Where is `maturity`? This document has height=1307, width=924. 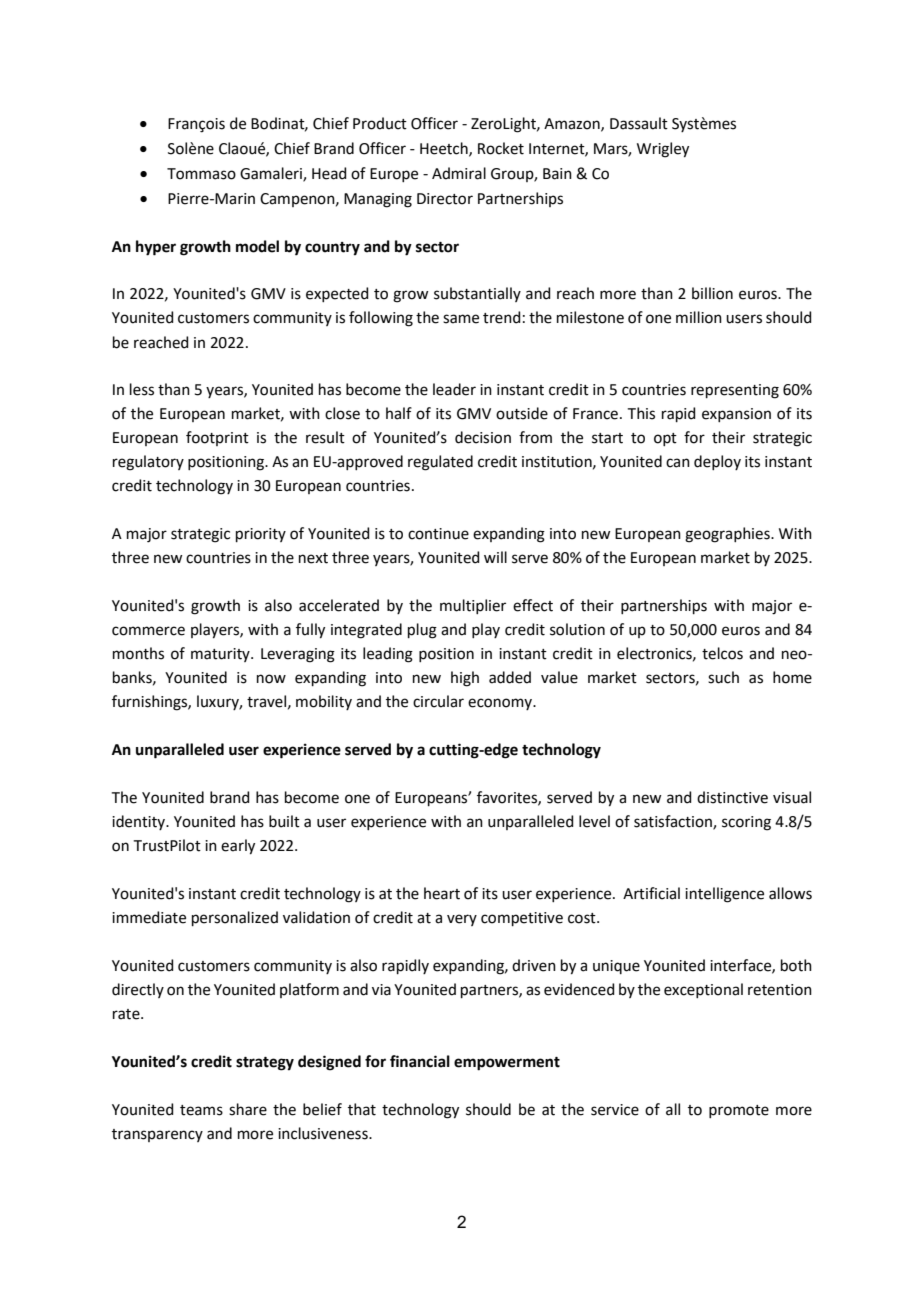 maturity is located at coordinates (221, 655).
